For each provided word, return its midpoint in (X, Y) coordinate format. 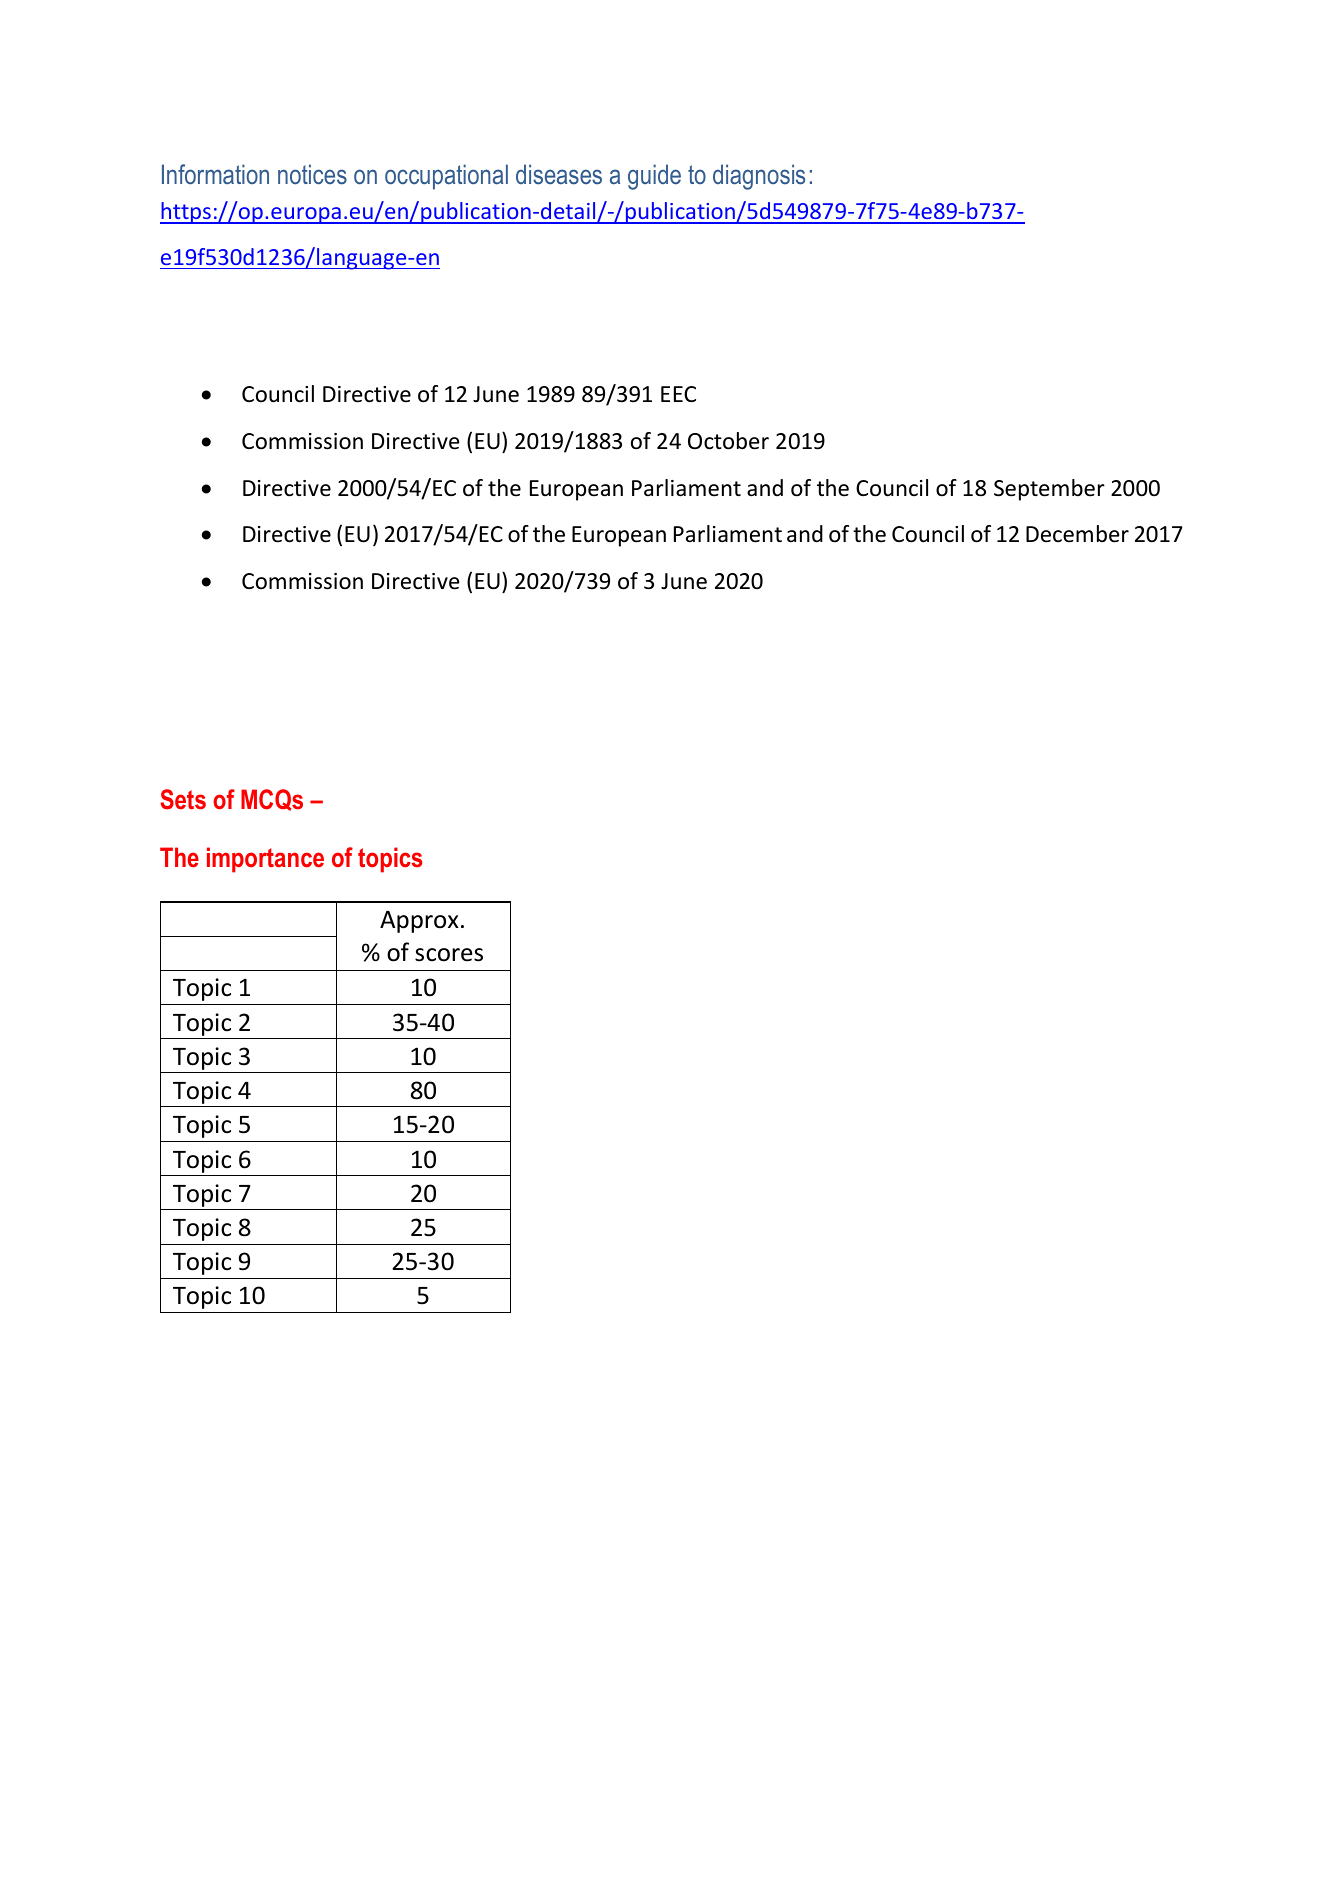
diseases (559, 174)
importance (265, 860)
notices (312, 174)
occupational (446, 177)
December (1077, 534)
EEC (678, 394)
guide (654, 177)
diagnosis (759, 177)
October (728, 441)
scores (449, 955)
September (1049, 490)
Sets (183, 799)
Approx (419, 922)
